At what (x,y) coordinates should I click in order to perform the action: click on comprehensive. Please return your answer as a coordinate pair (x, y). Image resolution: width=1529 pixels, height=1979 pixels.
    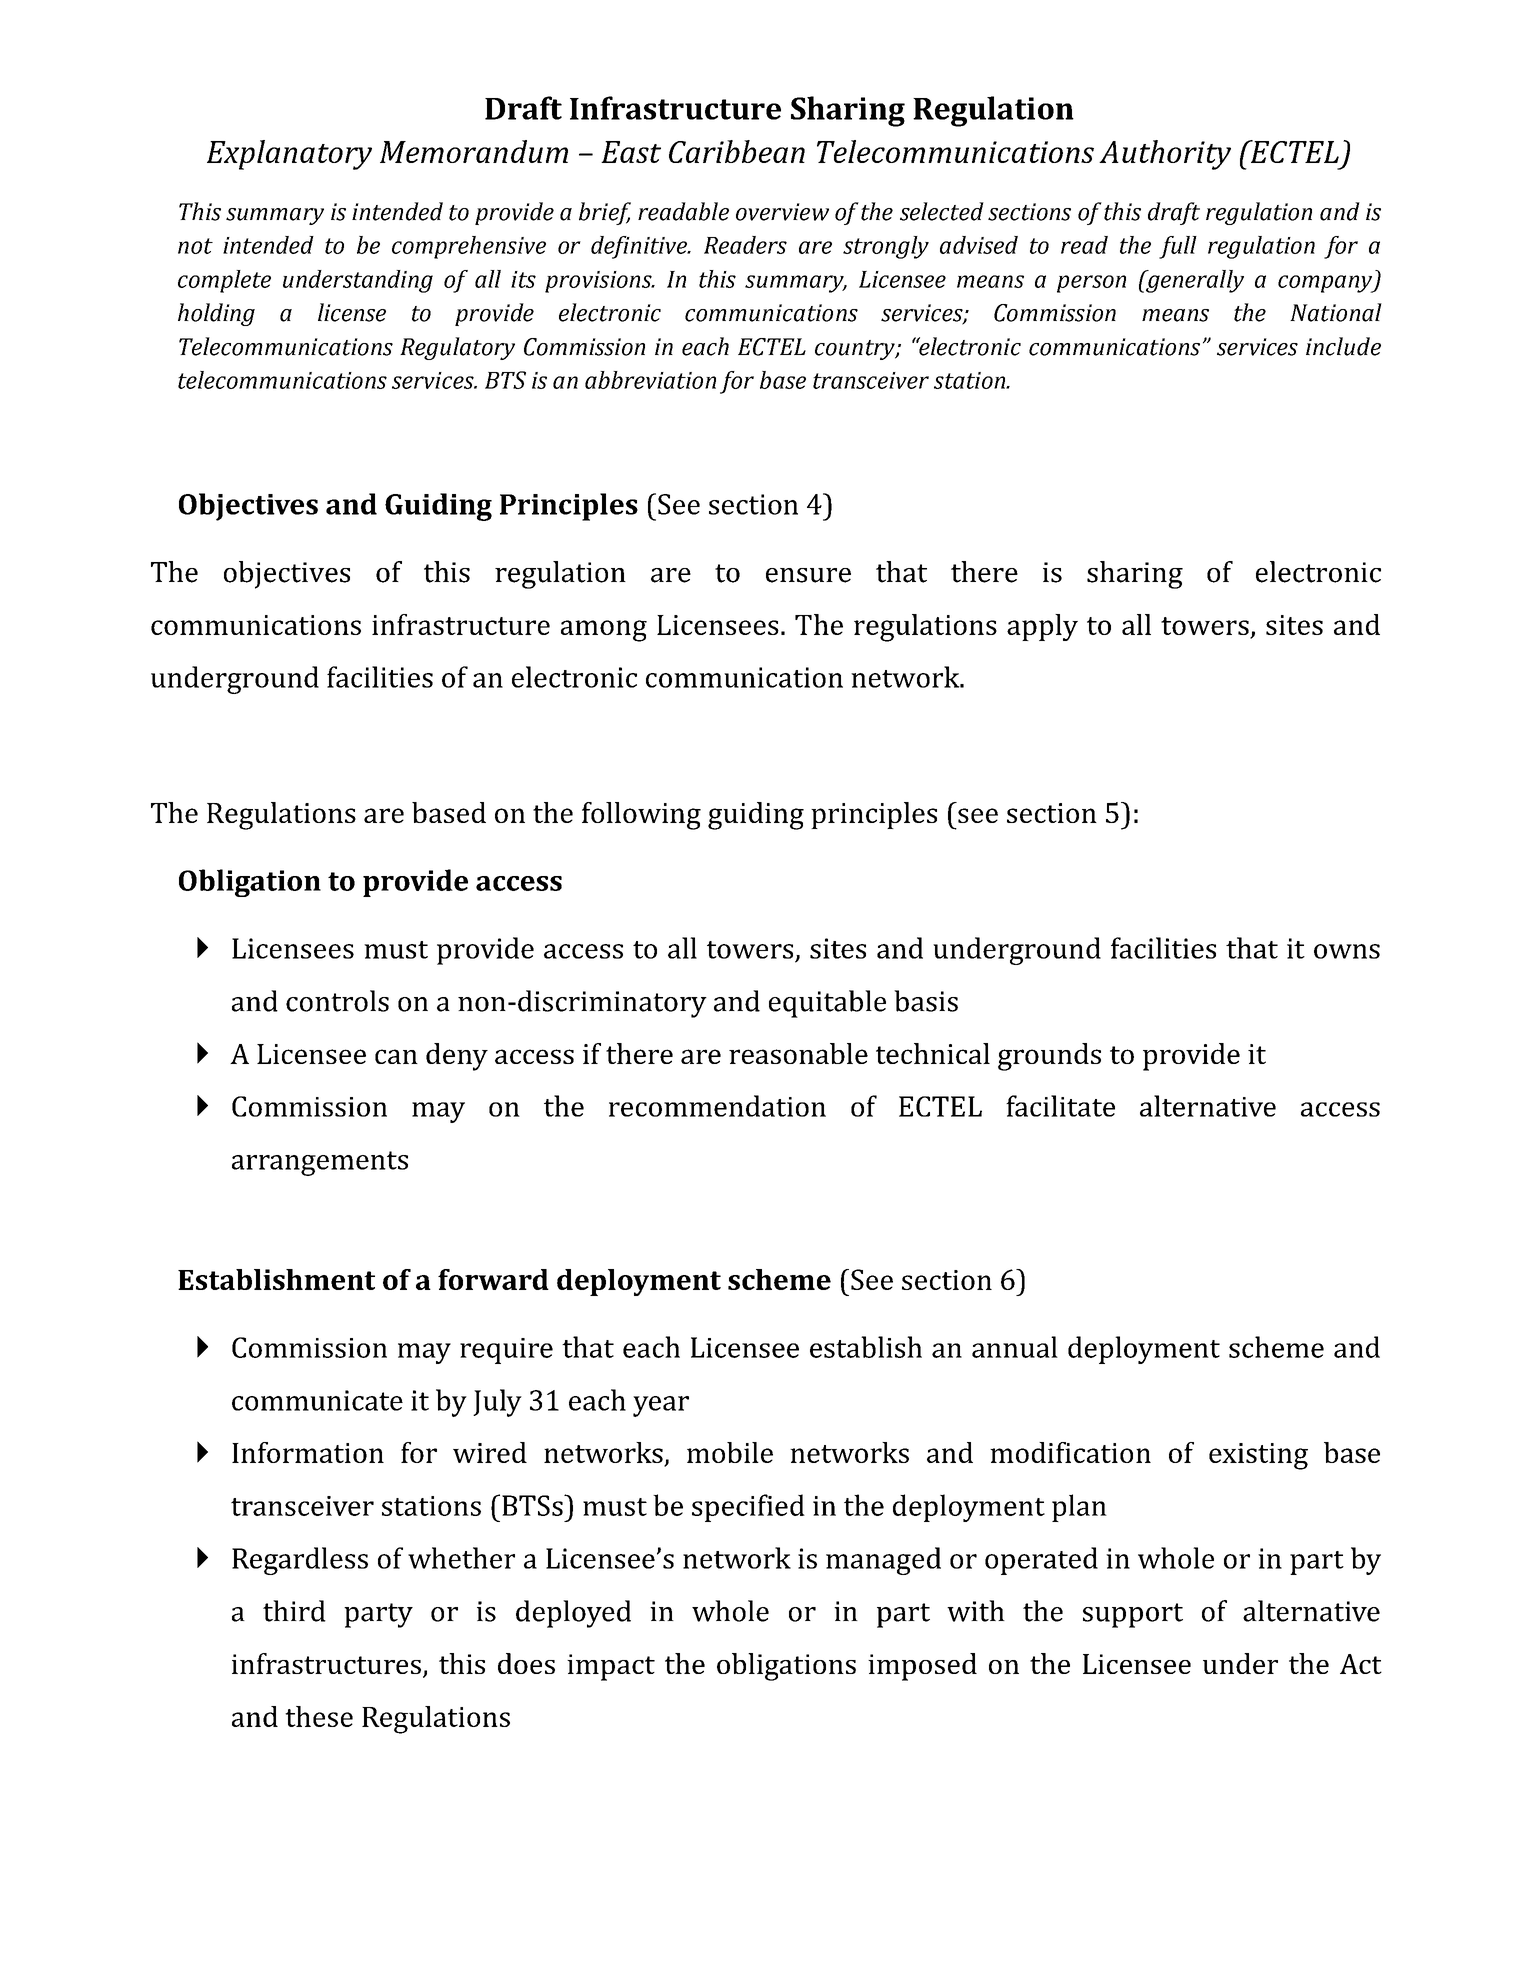
    Looking at the image, I should click on (469, 247).
